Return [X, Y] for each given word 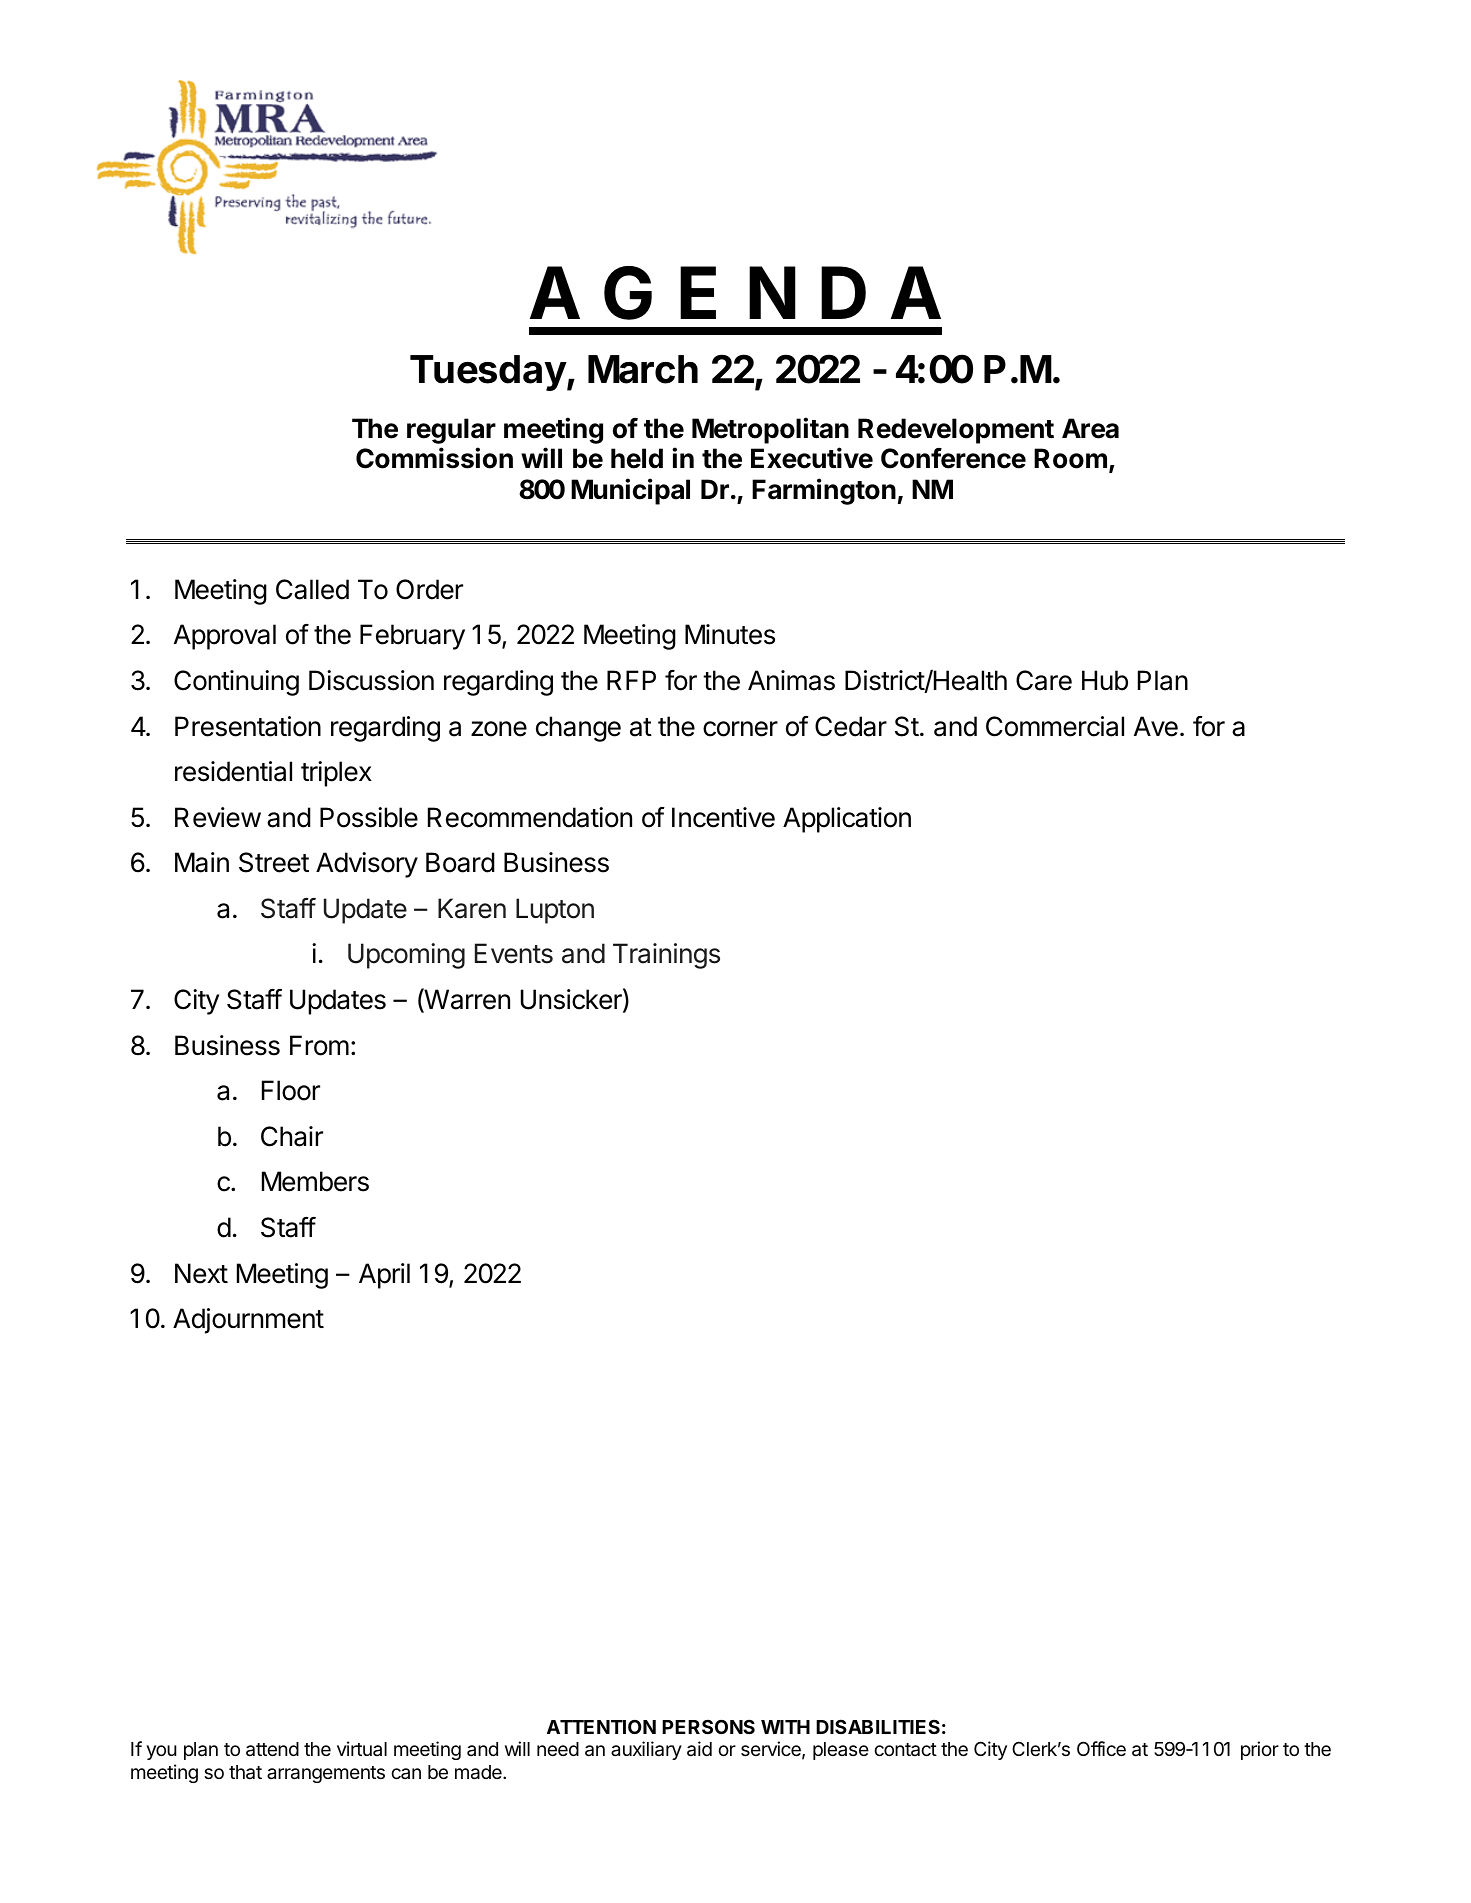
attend [272, 1749]
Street [274, 862]
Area [1090, 428]
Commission [434, 458]
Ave [1156, 726]
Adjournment [248, 1321]
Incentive [723, 817]
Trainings [666, 956]
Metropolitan [770, 430]
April [384, 1276]
